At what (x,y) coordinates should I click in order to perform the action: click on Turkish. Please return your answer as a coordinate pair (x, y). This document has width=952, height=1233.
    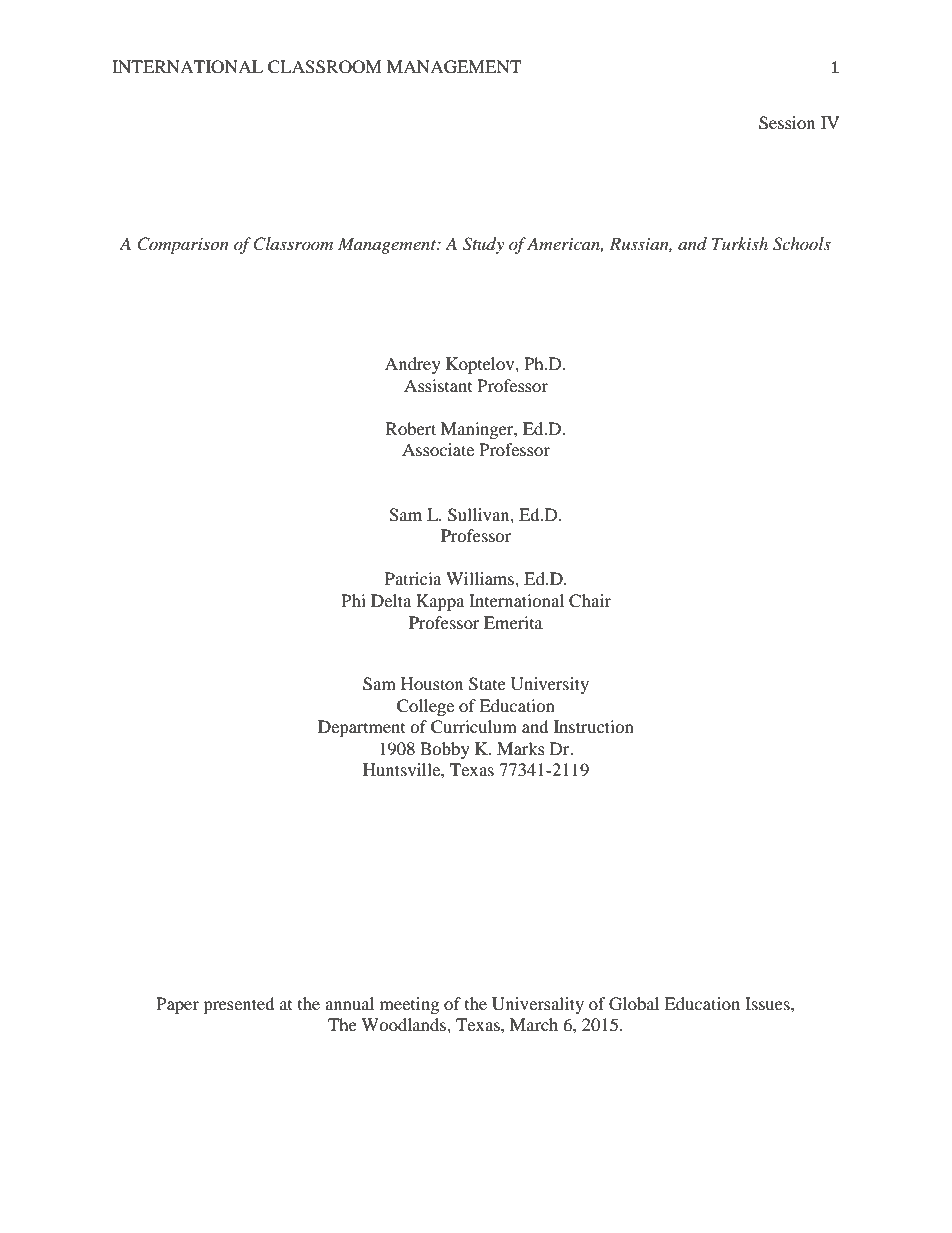
    Looking at the image, I should click on (740, 243).
